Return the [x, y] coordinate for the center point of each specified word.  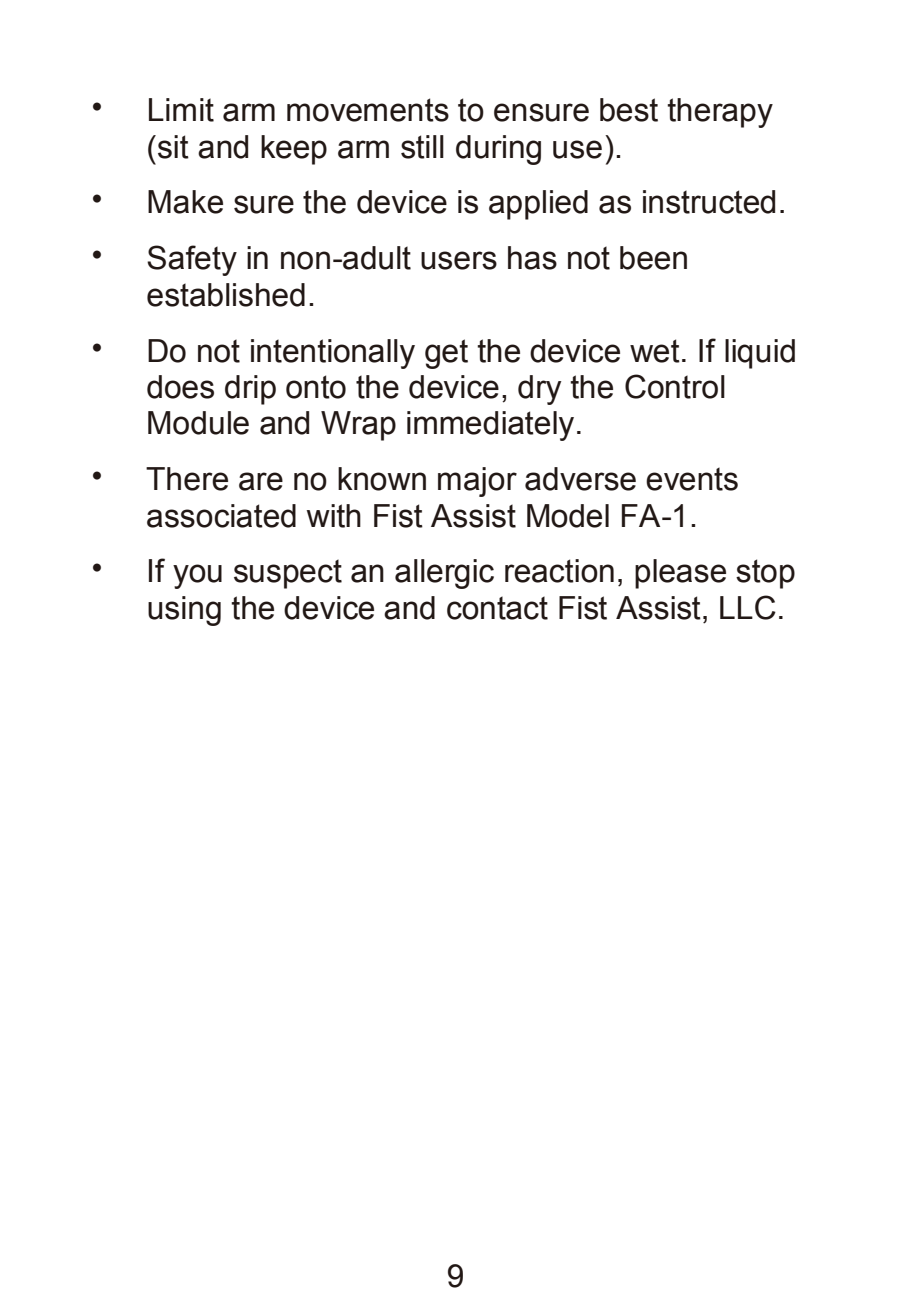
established [226, 295]
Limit [181, 110]
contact [497, 608]
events [692, 479]
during [498, 150]
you [197, 576]
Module [198, 423]
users [459, 260]
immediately [490, 426]
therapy [720, 113]
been [653, 258]
